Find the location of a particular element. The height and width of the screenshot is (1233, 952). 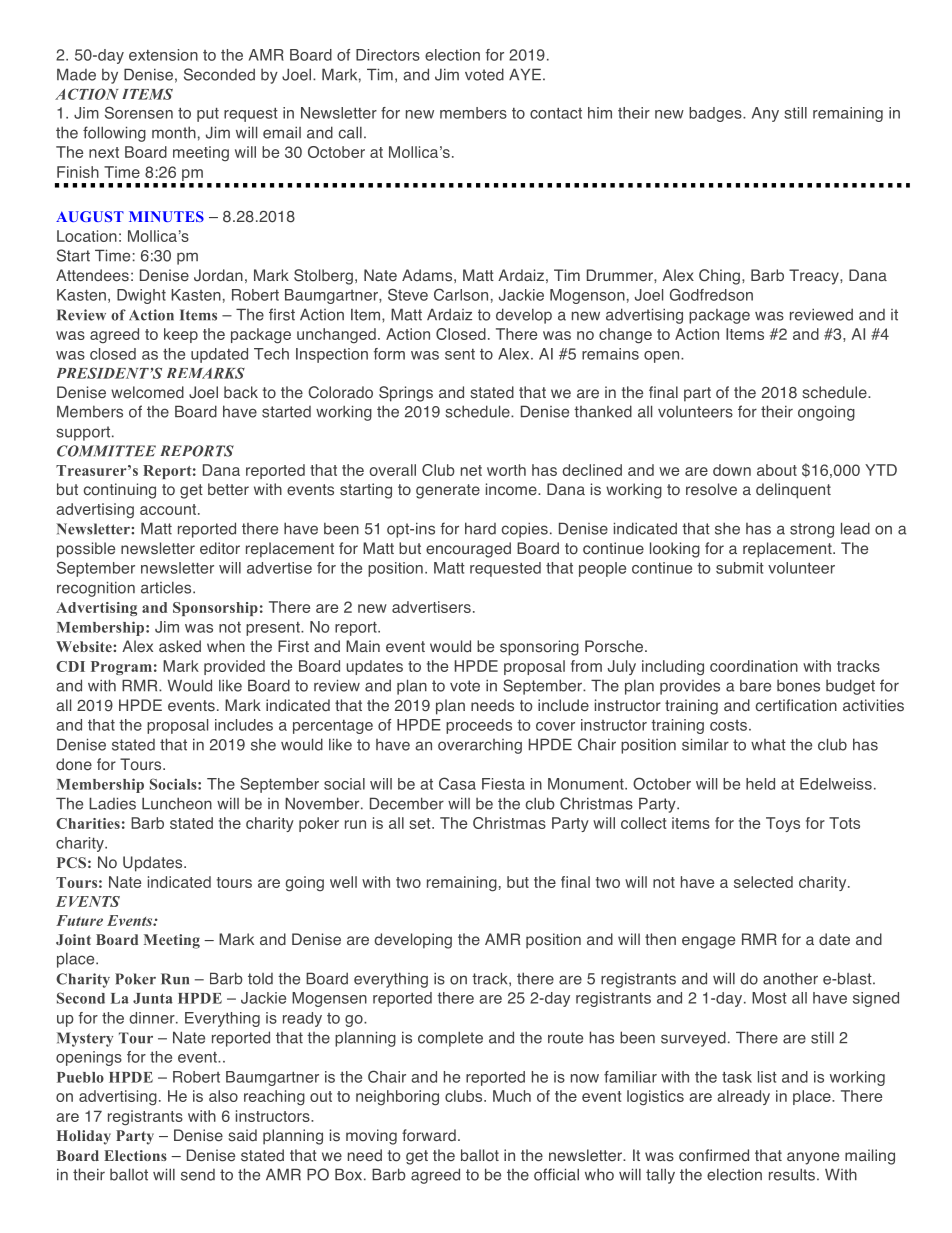

anyone is located at coordinates (813, 1158).
